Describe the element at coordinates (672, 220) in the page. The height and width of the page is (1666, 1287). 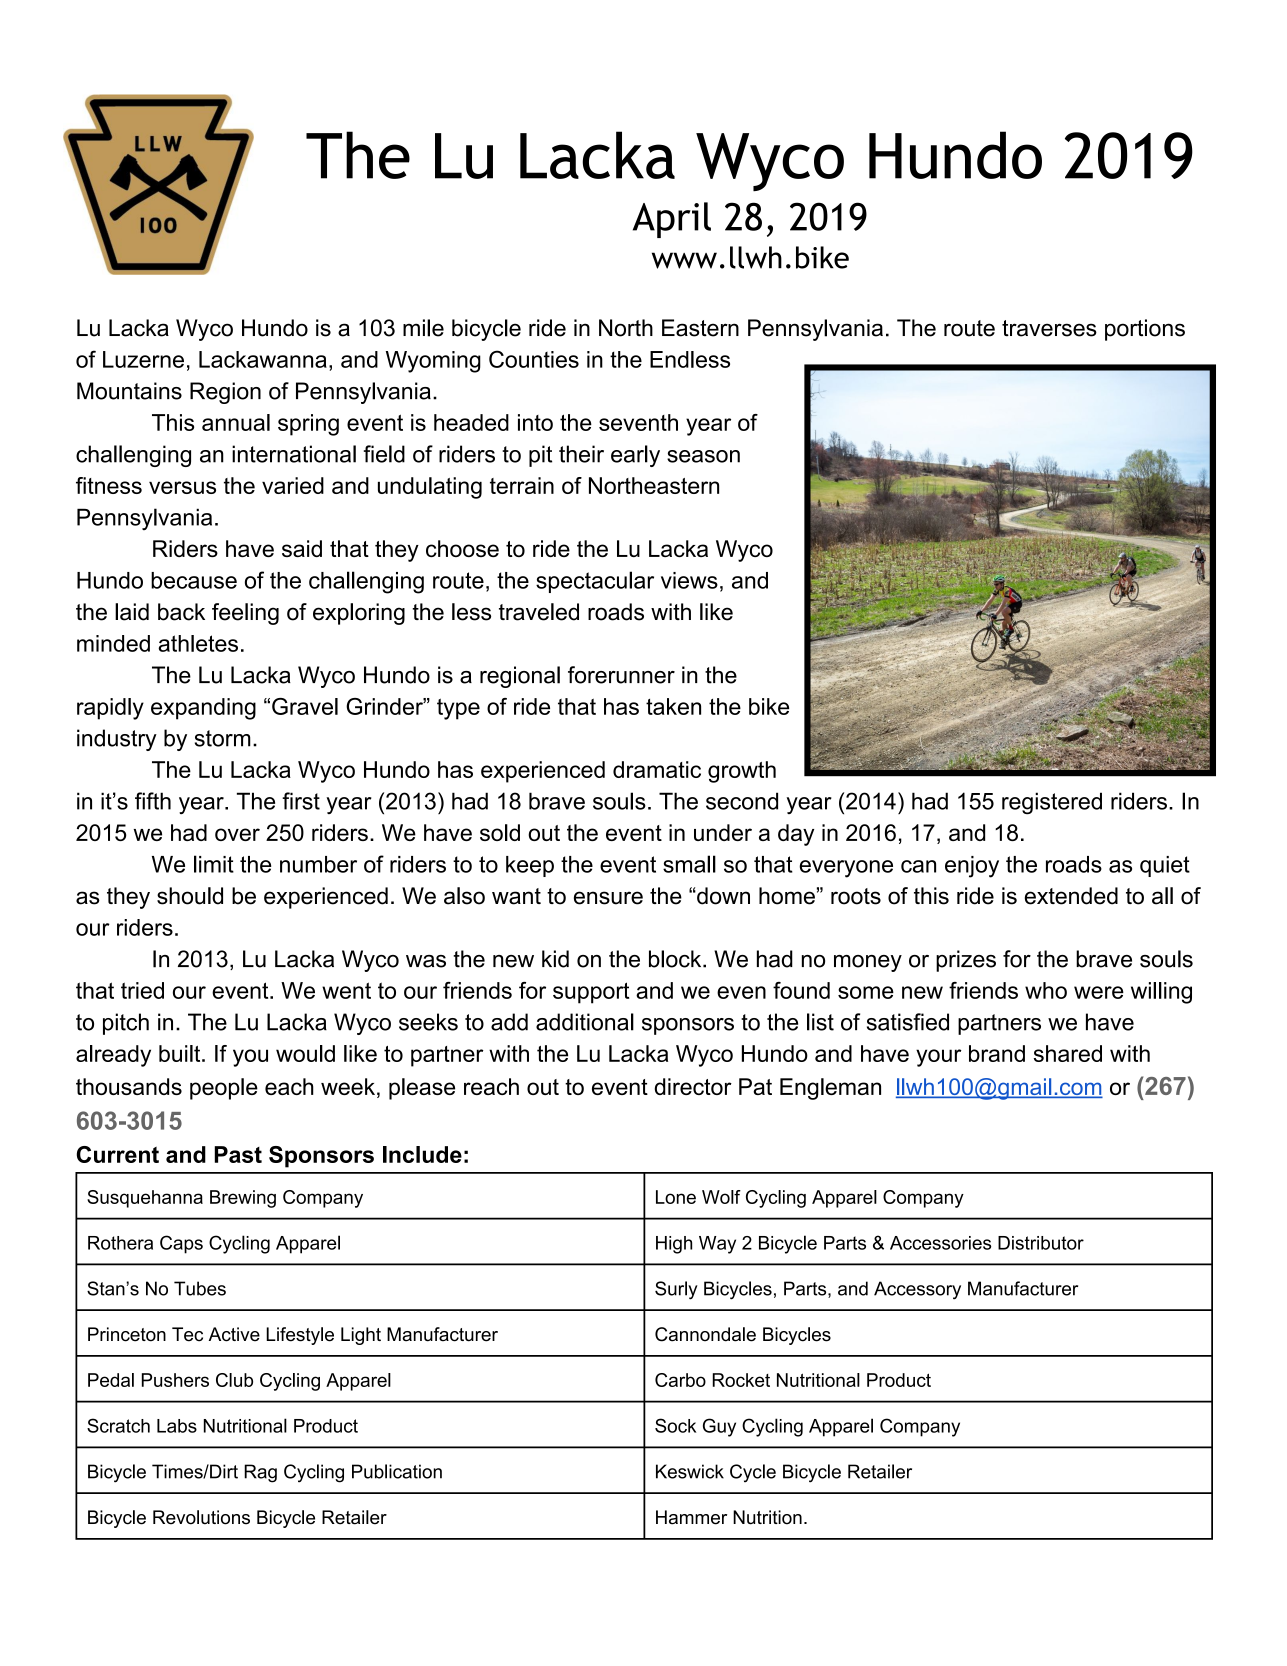
I see `April` at that location.
